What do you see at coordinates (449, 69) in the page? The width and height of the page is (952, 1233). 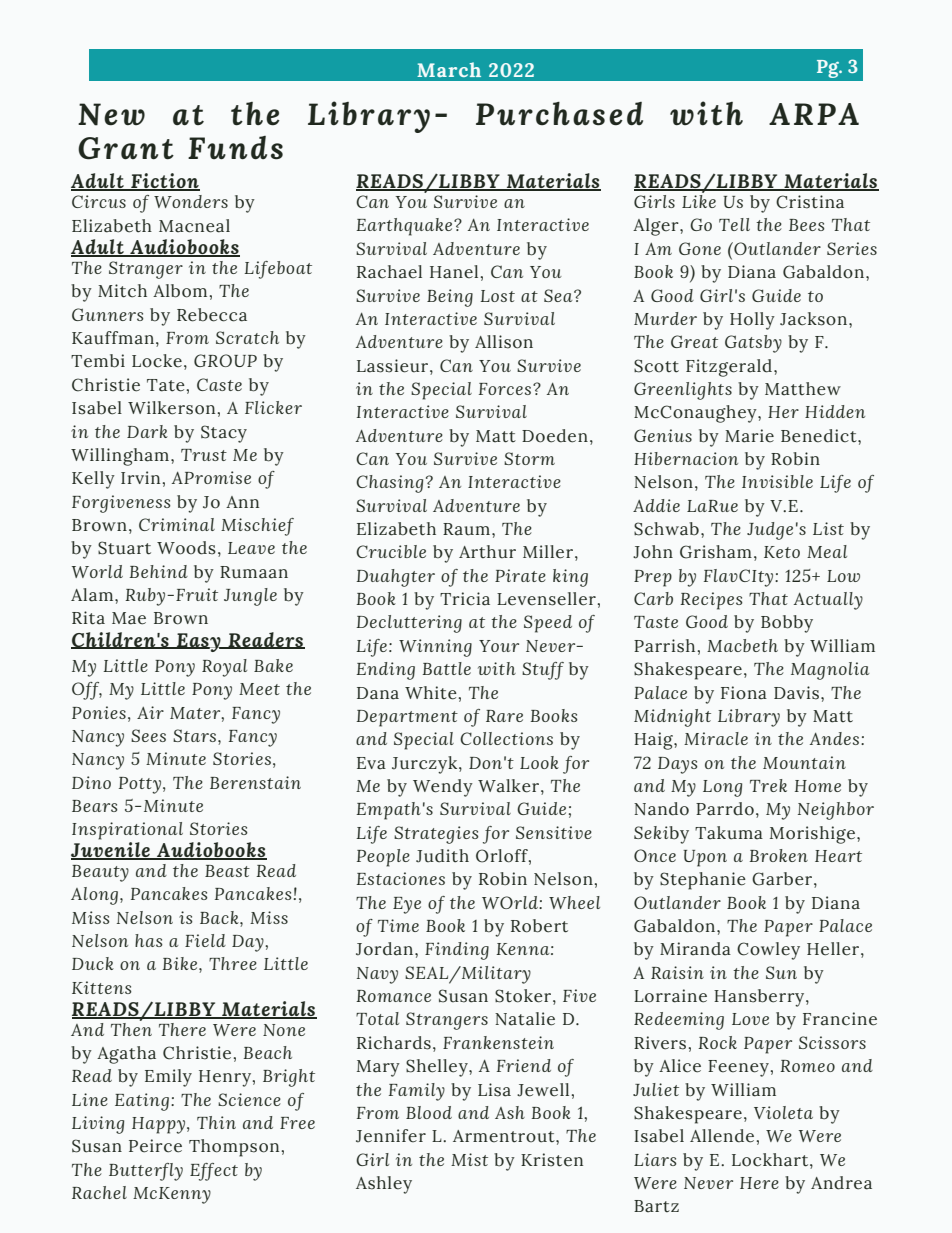 I see `March` at bounding box center [449, 69].
